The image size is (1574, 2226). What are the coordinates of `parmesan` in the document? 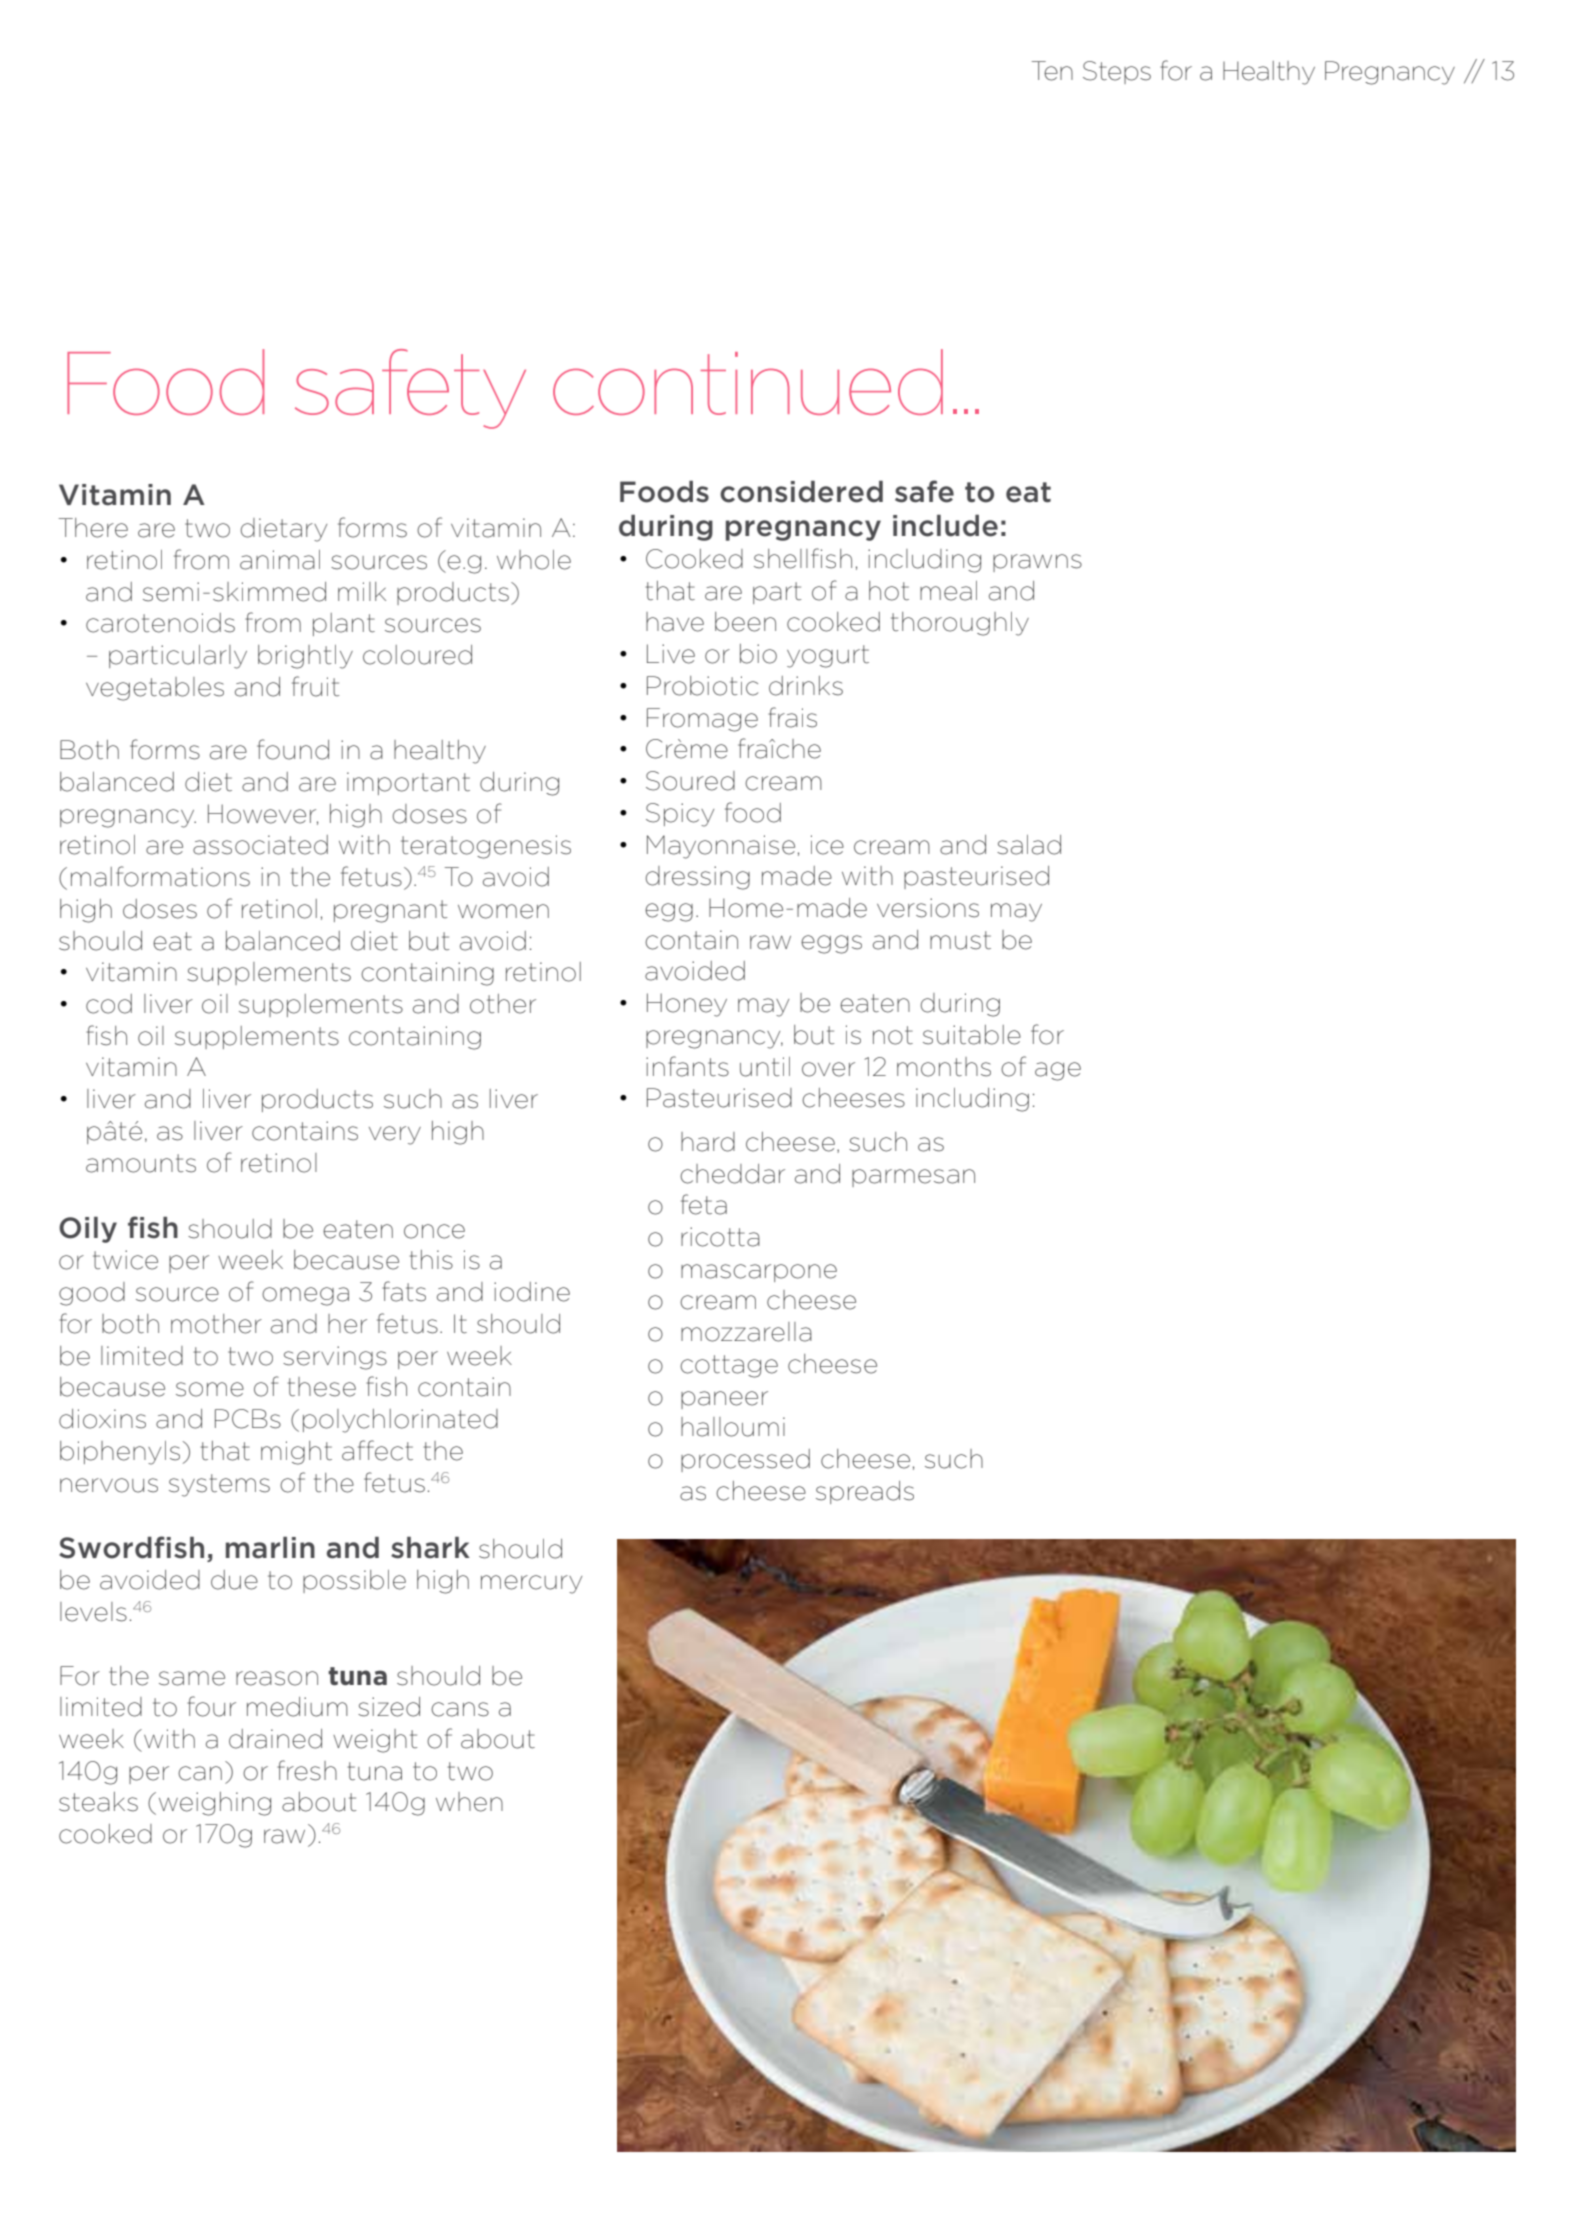 It's located at (913, 1178).
